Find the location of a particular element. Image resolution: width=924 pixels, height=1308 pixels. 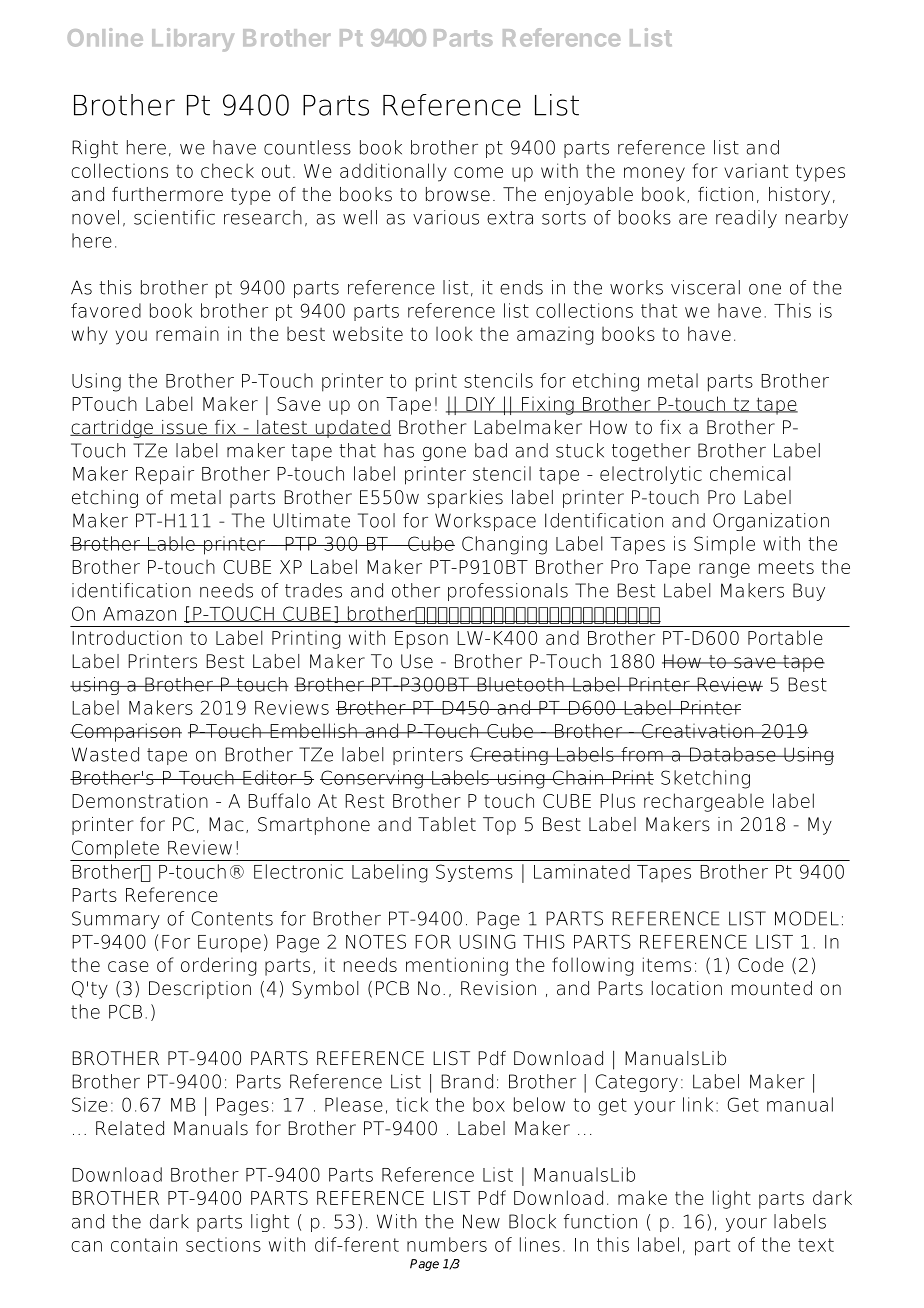

Library is located at coordinates (193, 40).
